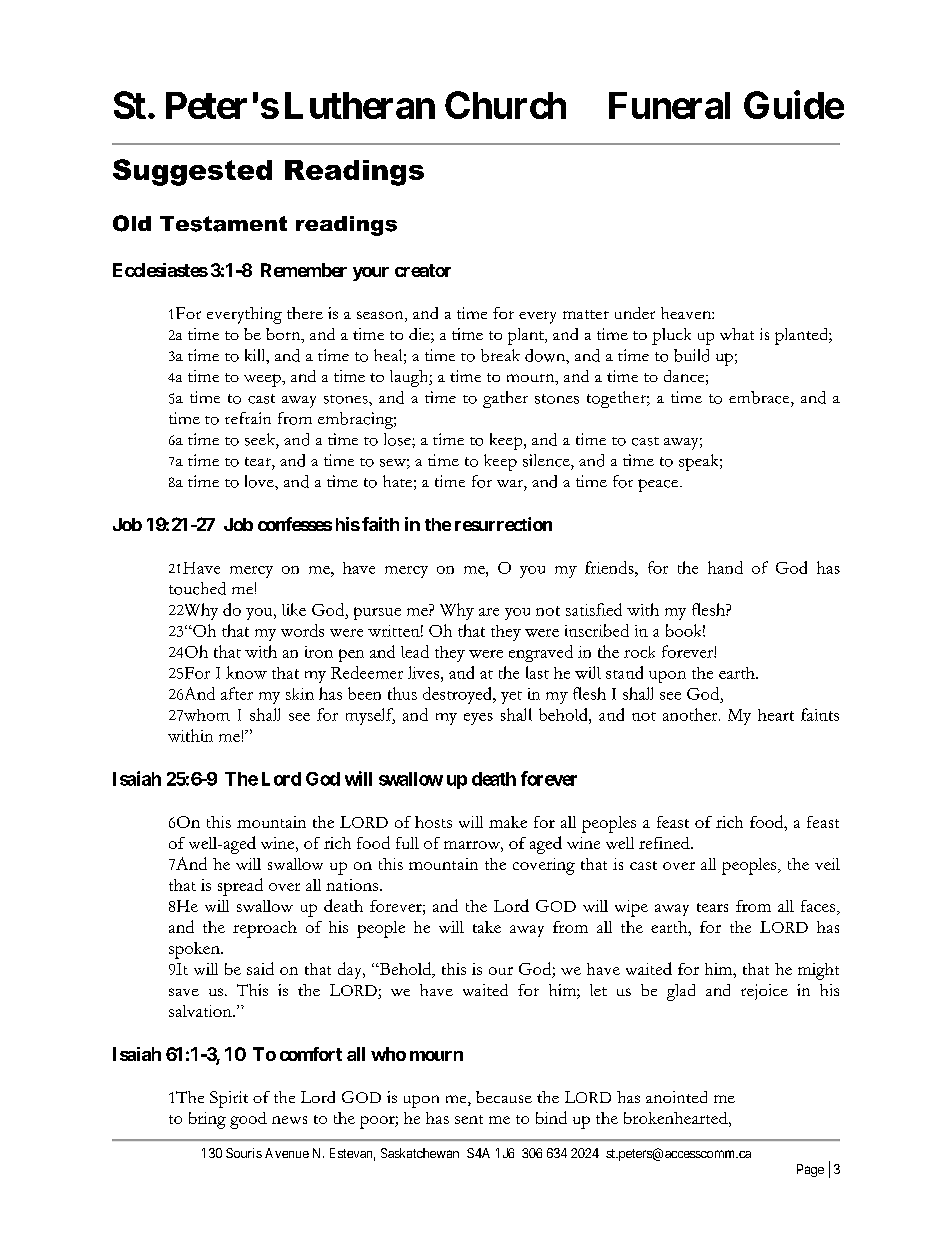  Describe the element at coordinates (547, 460) in the page. I see `silence` at that location.
